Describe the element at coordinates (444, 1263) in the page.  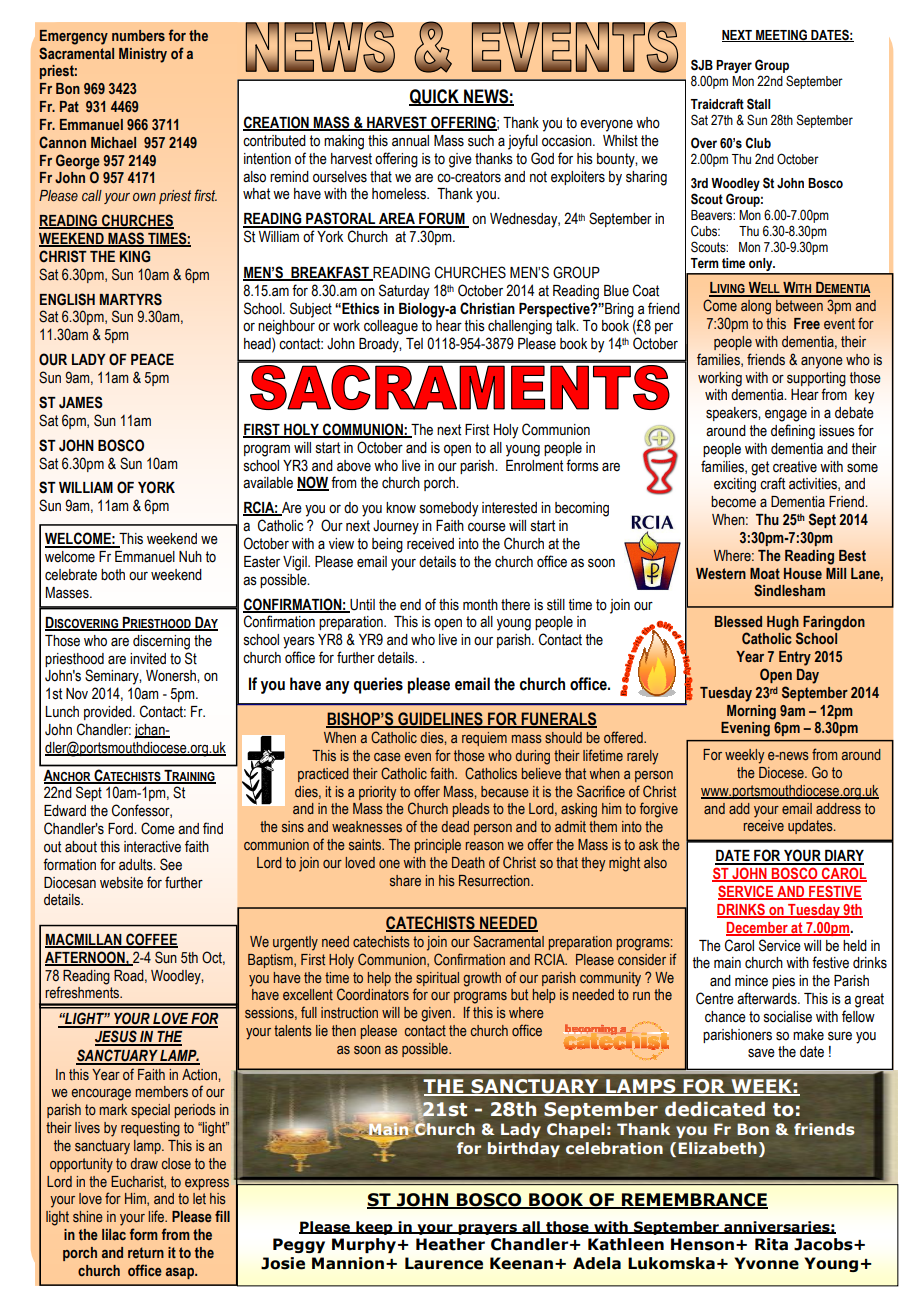
I see `Laurence` at that location.
